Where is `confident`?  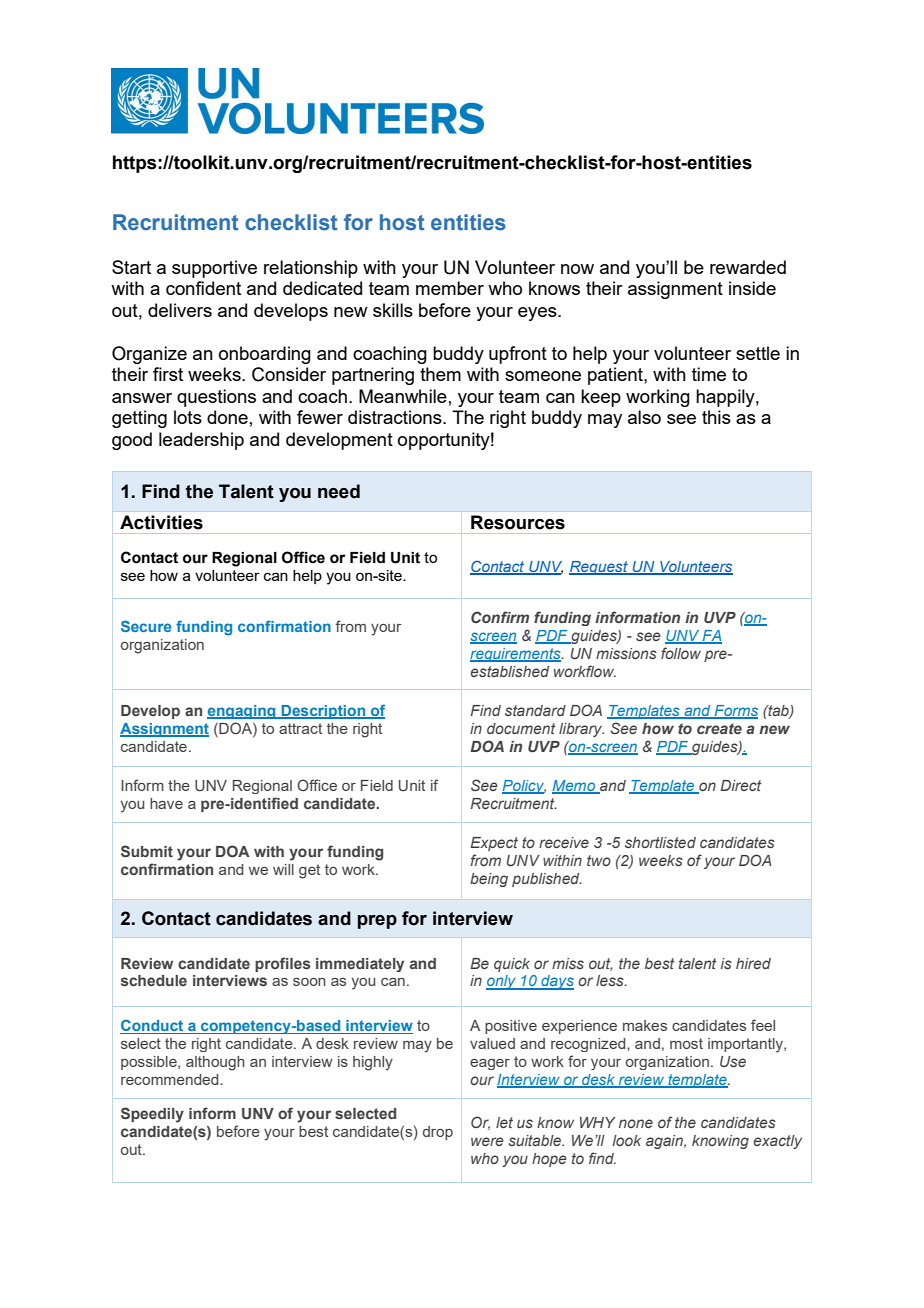
confident is located at coordinates (203, 288).
